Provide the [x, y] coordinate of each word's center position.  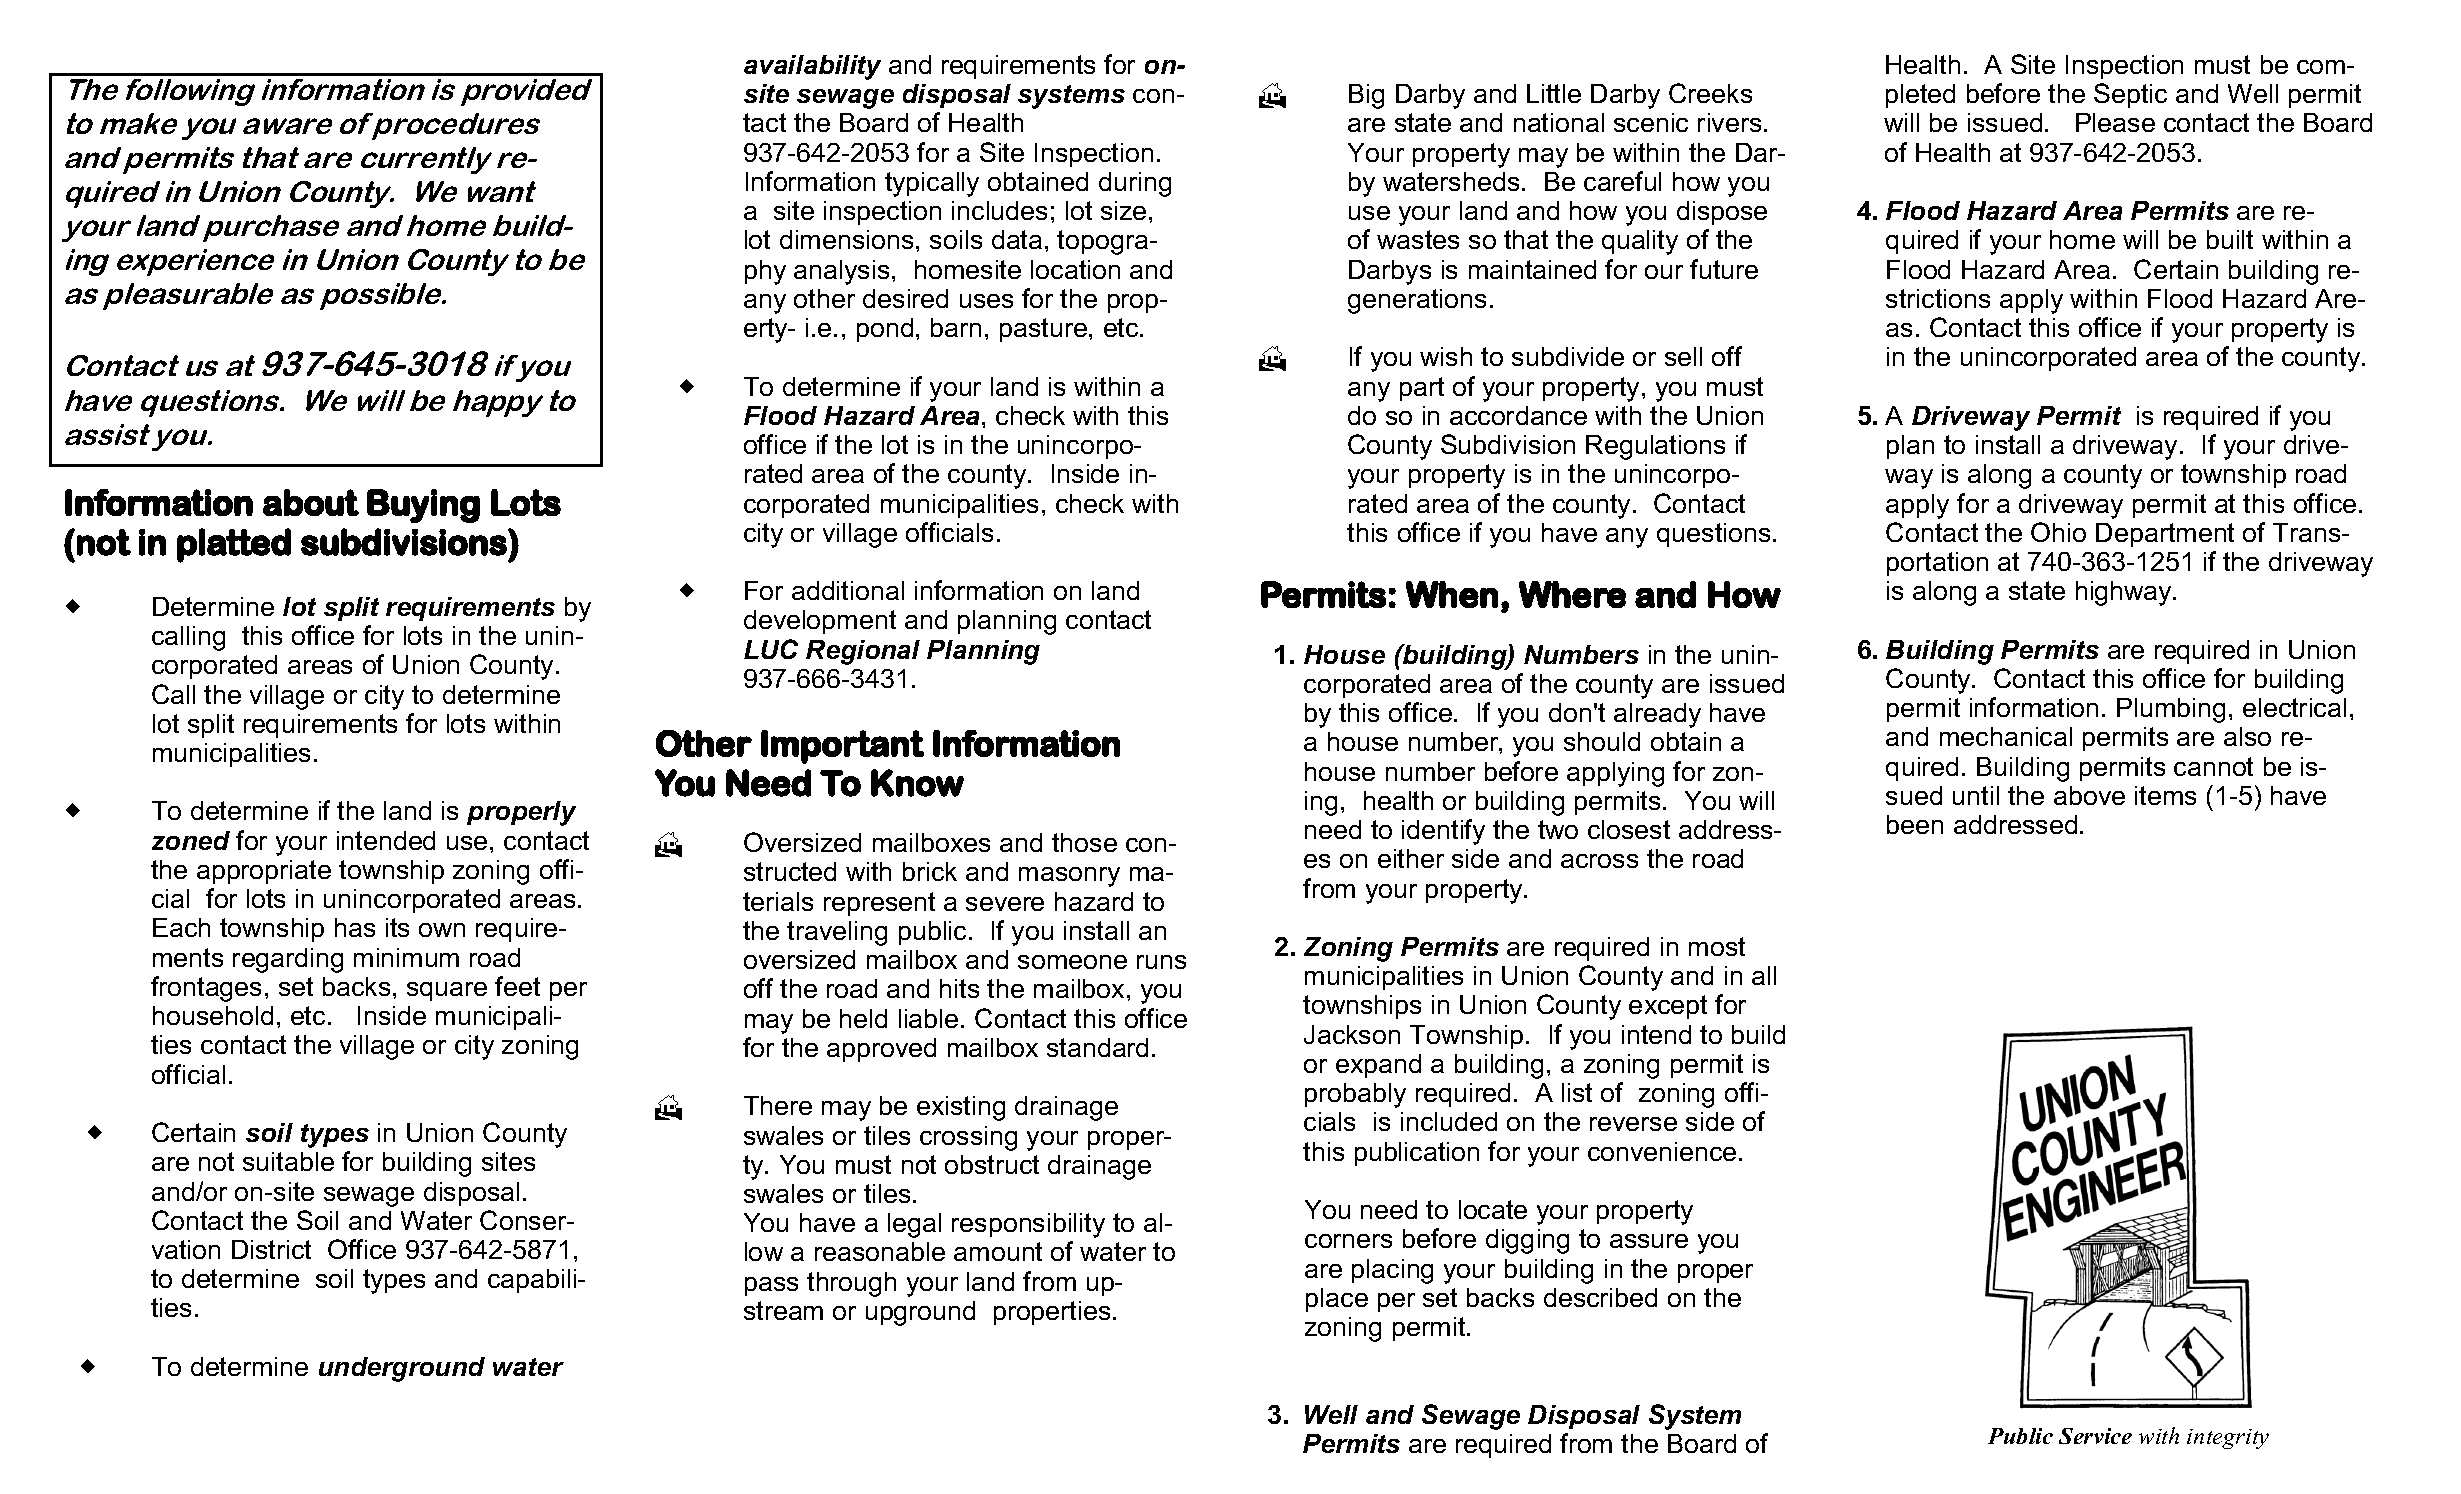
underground [402, 1369]
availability [812, 67]
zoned [191, 840]
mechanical [2006, 736]
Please [2115, 122]
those [1084, 842]
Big [1366, 96]
